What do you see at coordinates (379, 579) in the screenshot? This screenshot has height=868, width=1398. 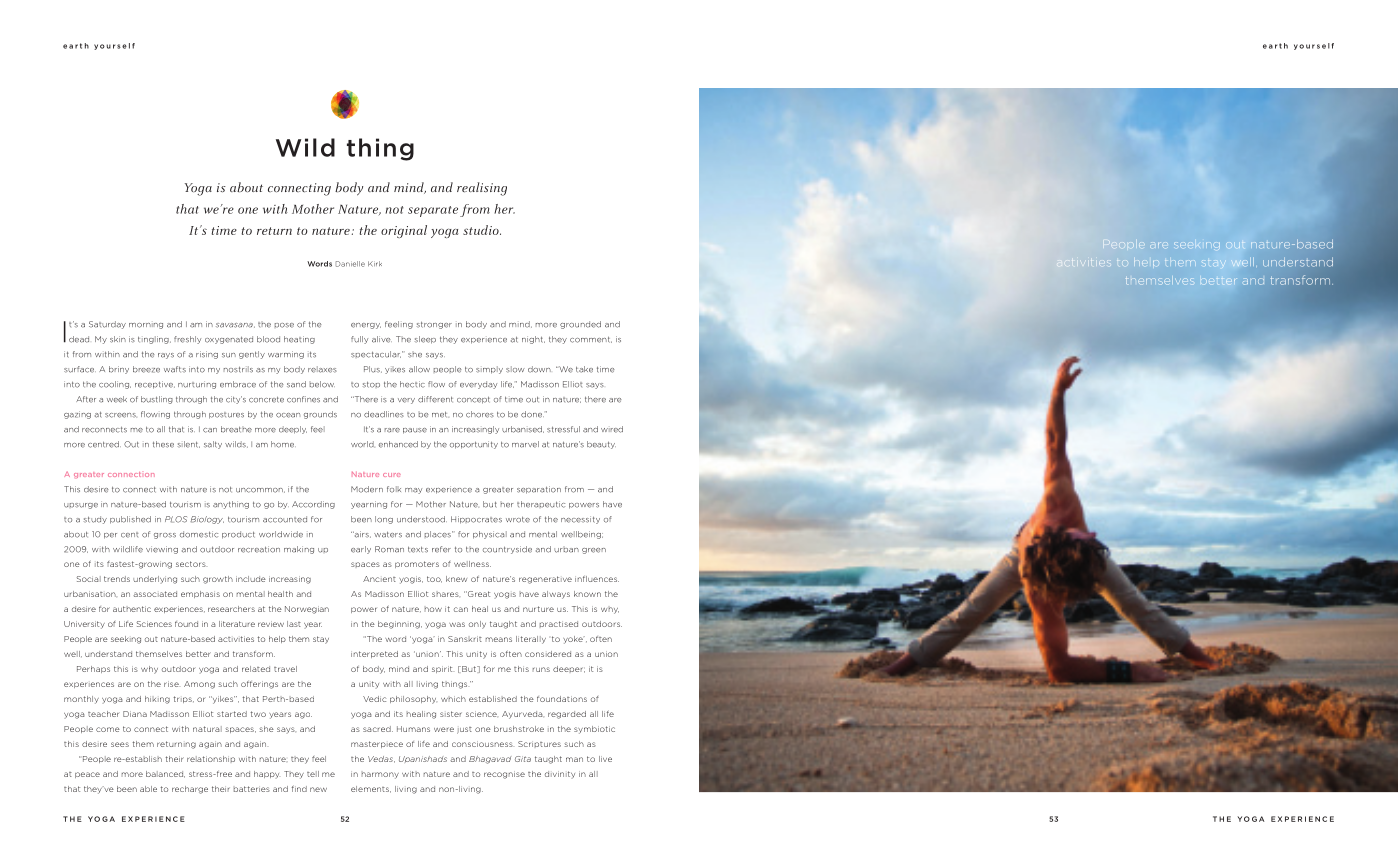 I see `Ancient` at bounding box center [379, 579].
